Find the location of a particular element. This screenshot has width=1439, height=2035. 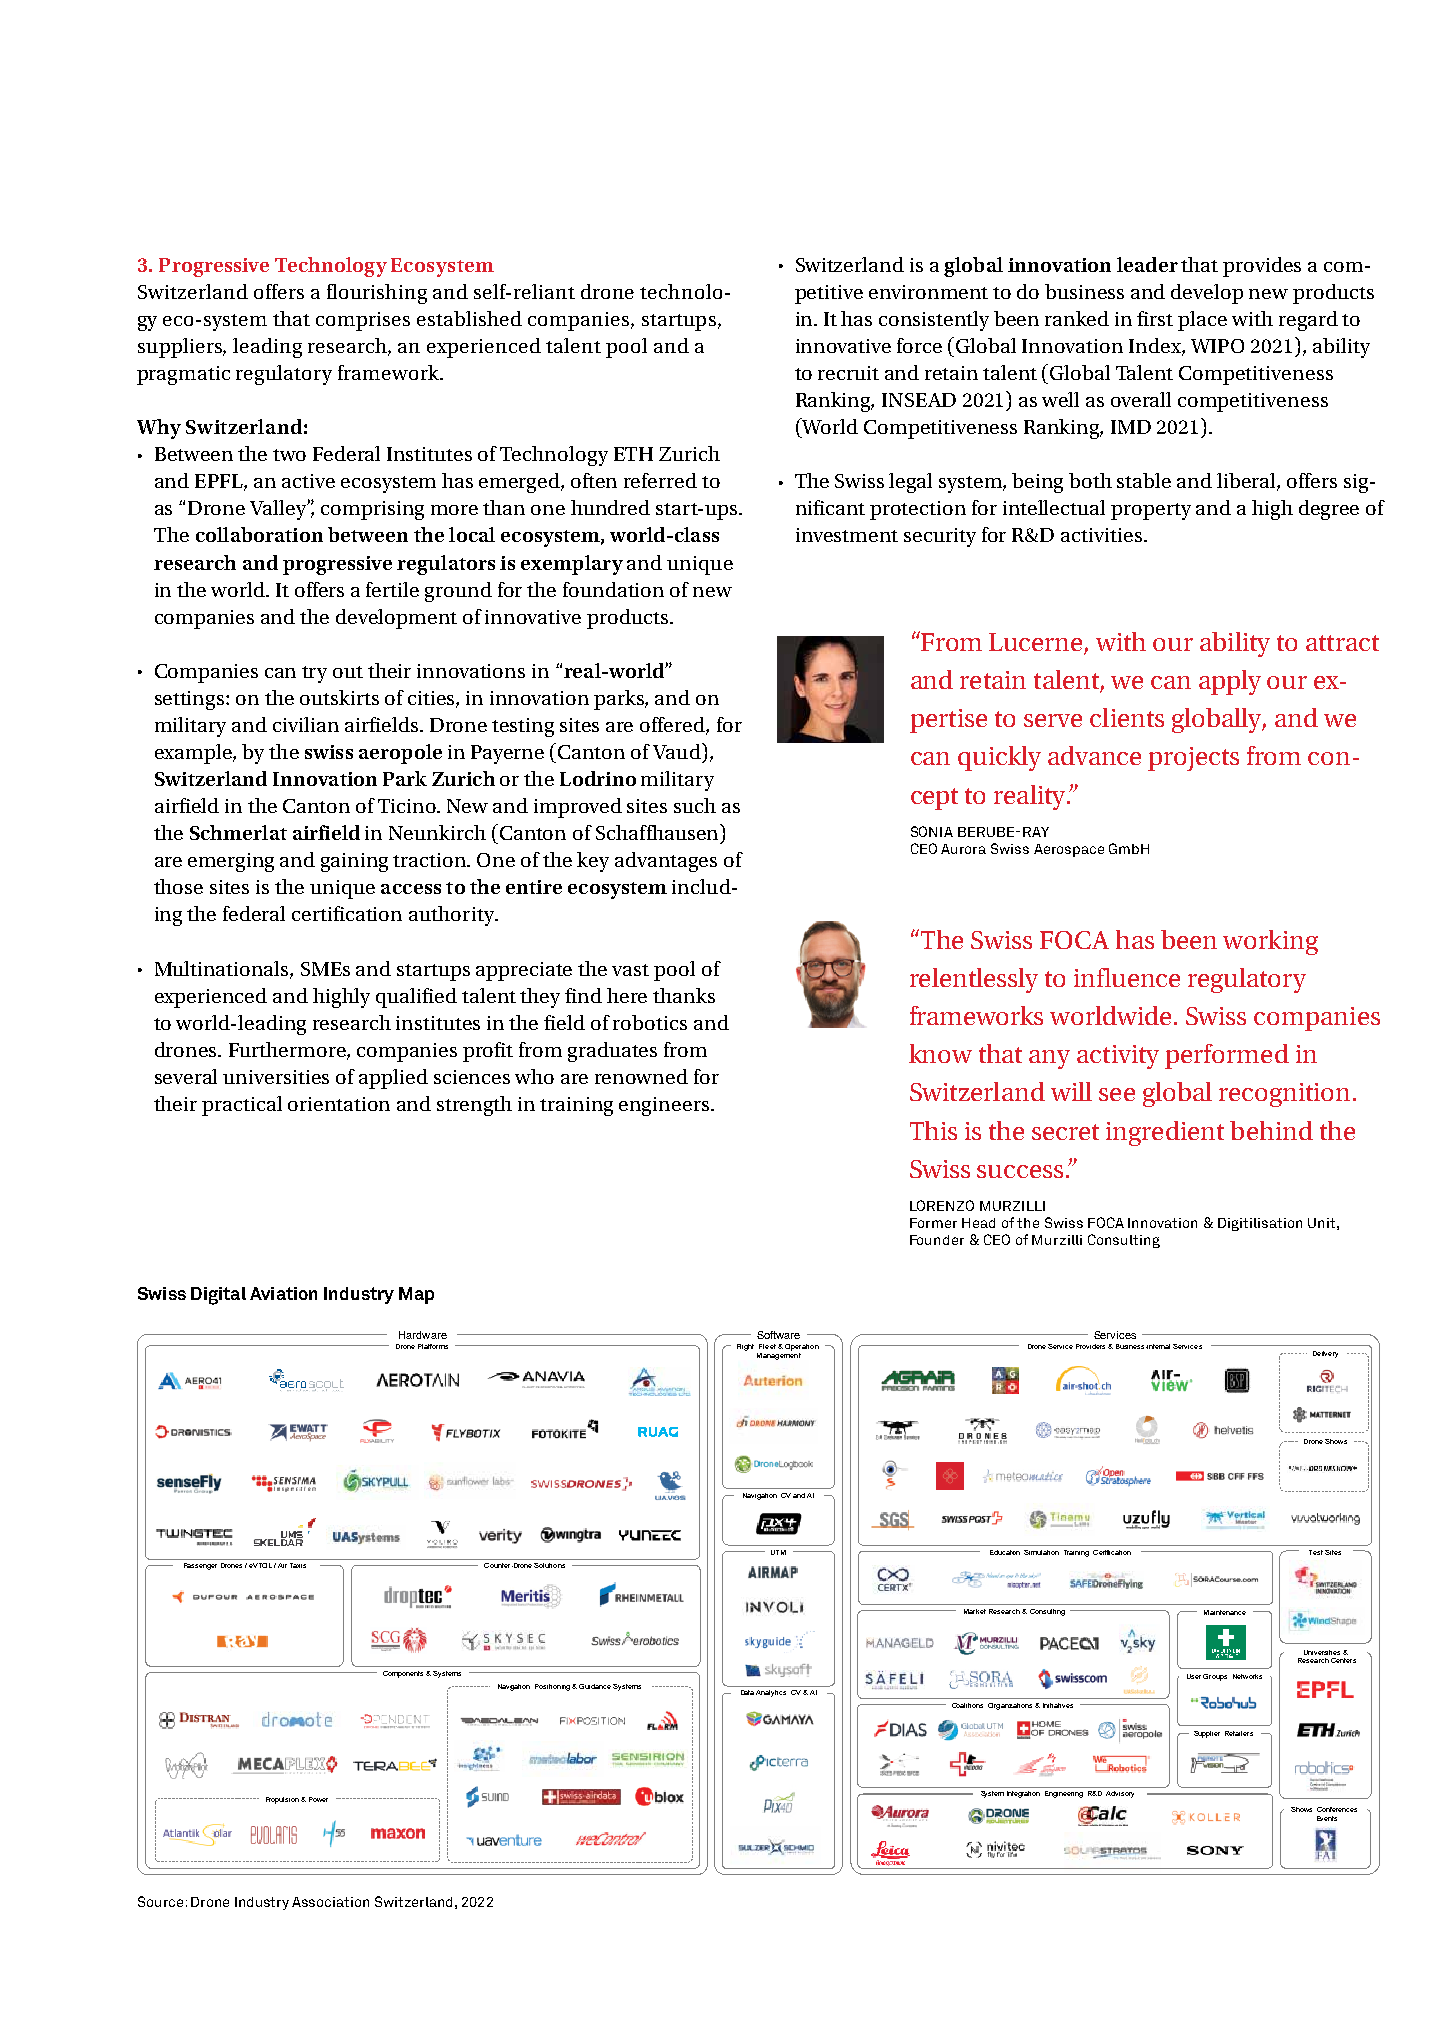

recruit is located at coordinates (848, 373).
